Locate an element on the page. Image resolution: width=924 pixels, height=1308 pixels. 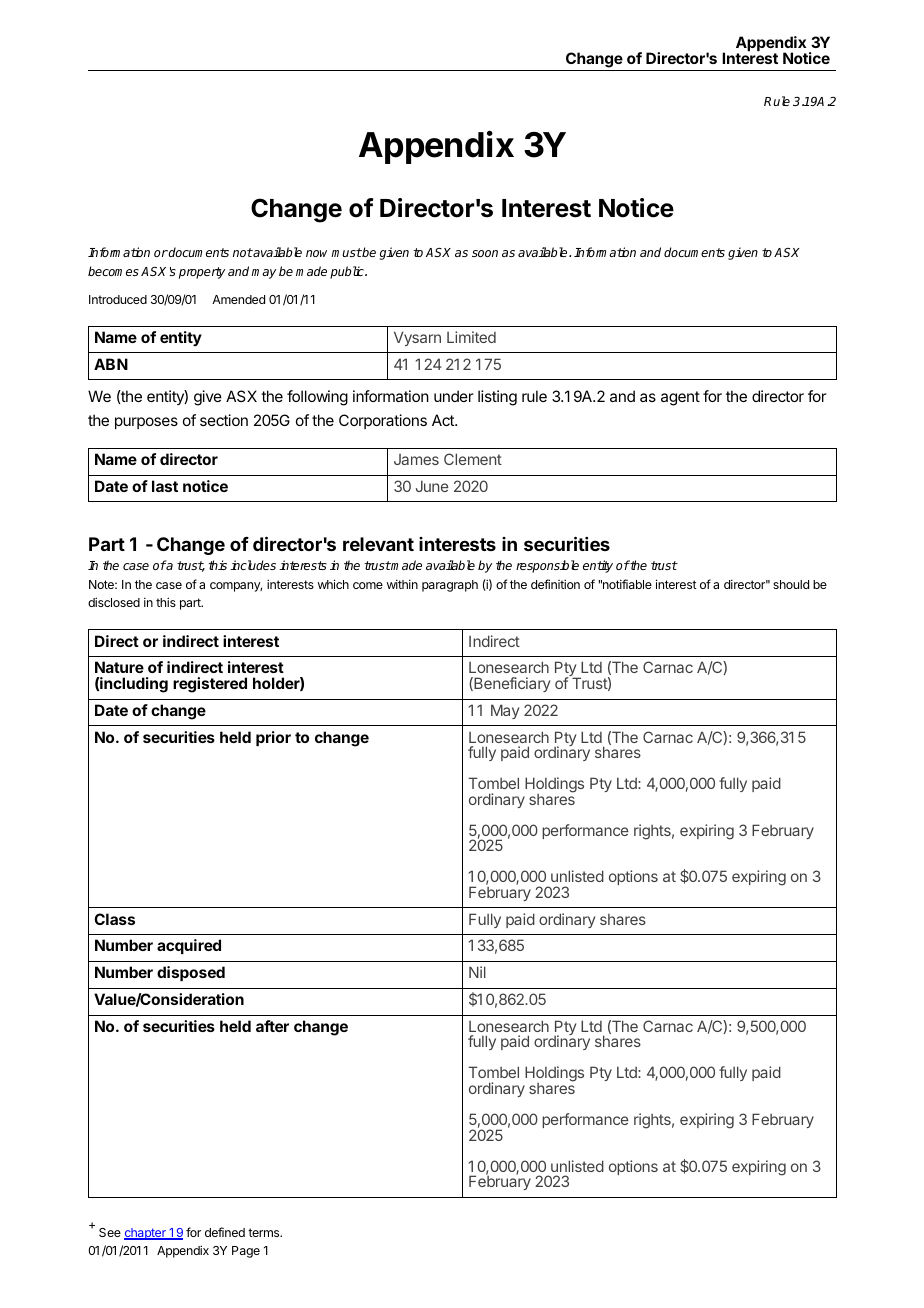
should is located at coordinates (791, 584).
